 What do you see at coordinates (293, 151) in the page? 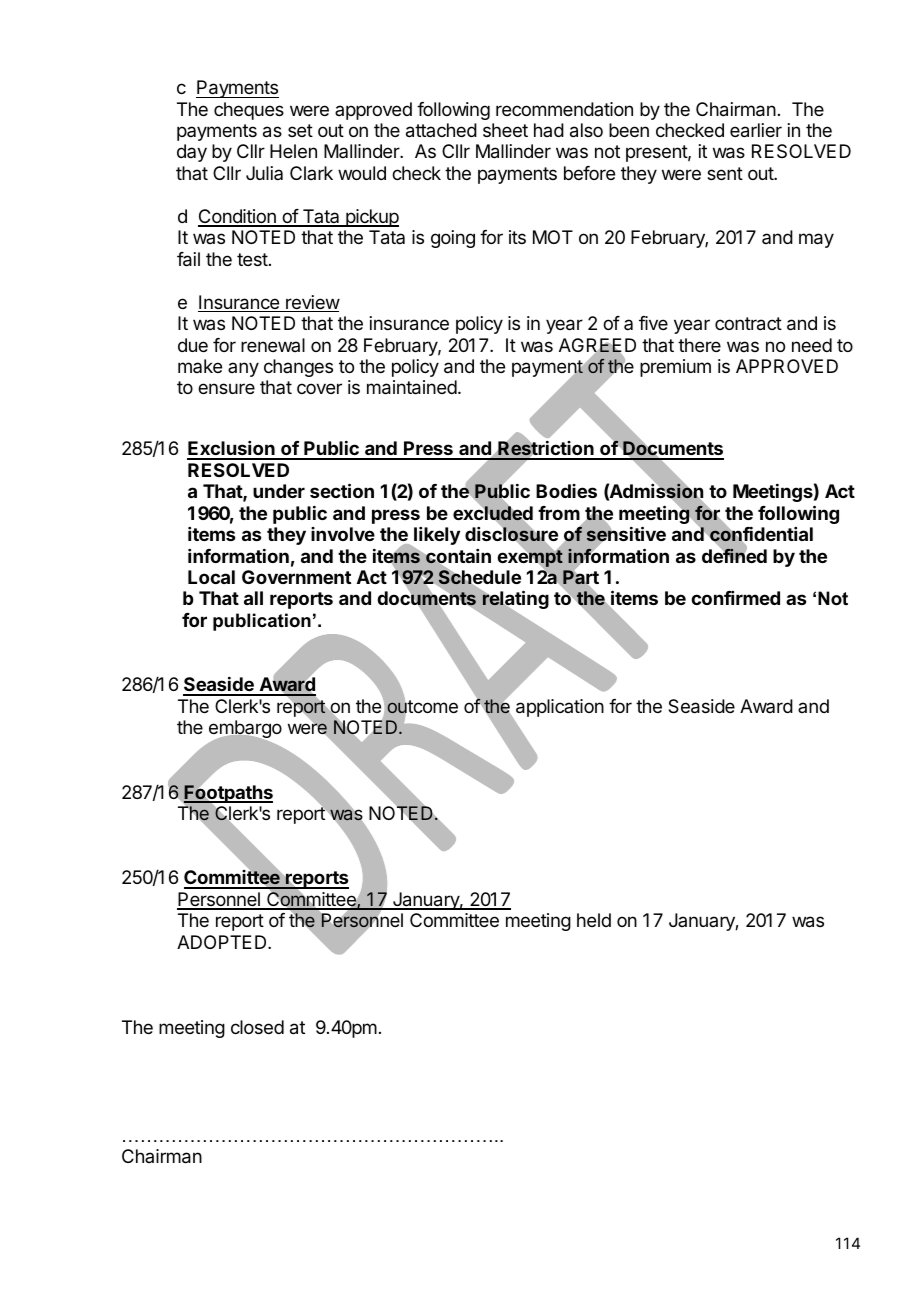
I see `Helen` at bounding box center [293, 151].
